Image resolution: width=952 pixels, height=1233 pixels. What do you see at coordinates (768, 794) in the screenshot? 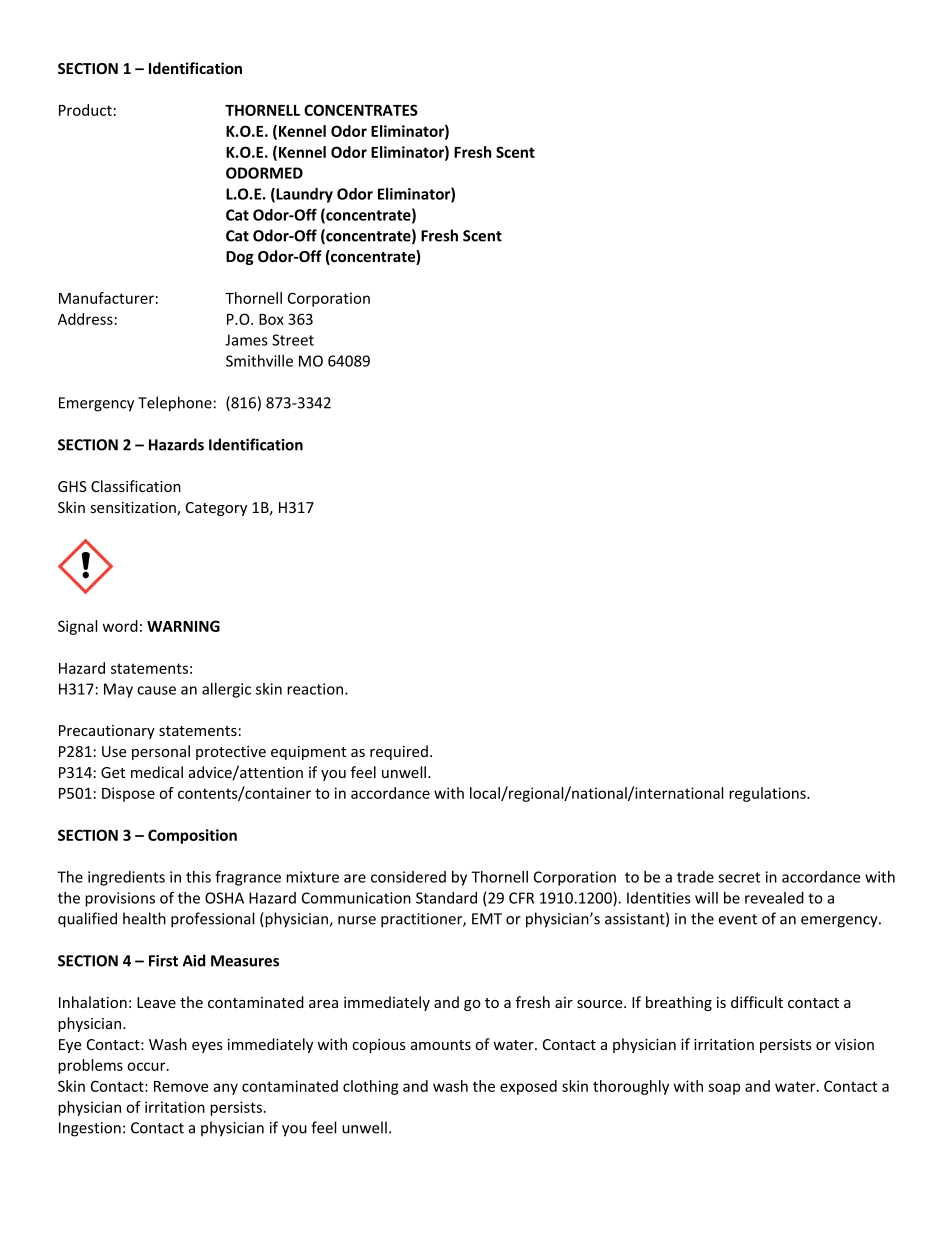
I see `regulations` at bounding box center [768, 794].
